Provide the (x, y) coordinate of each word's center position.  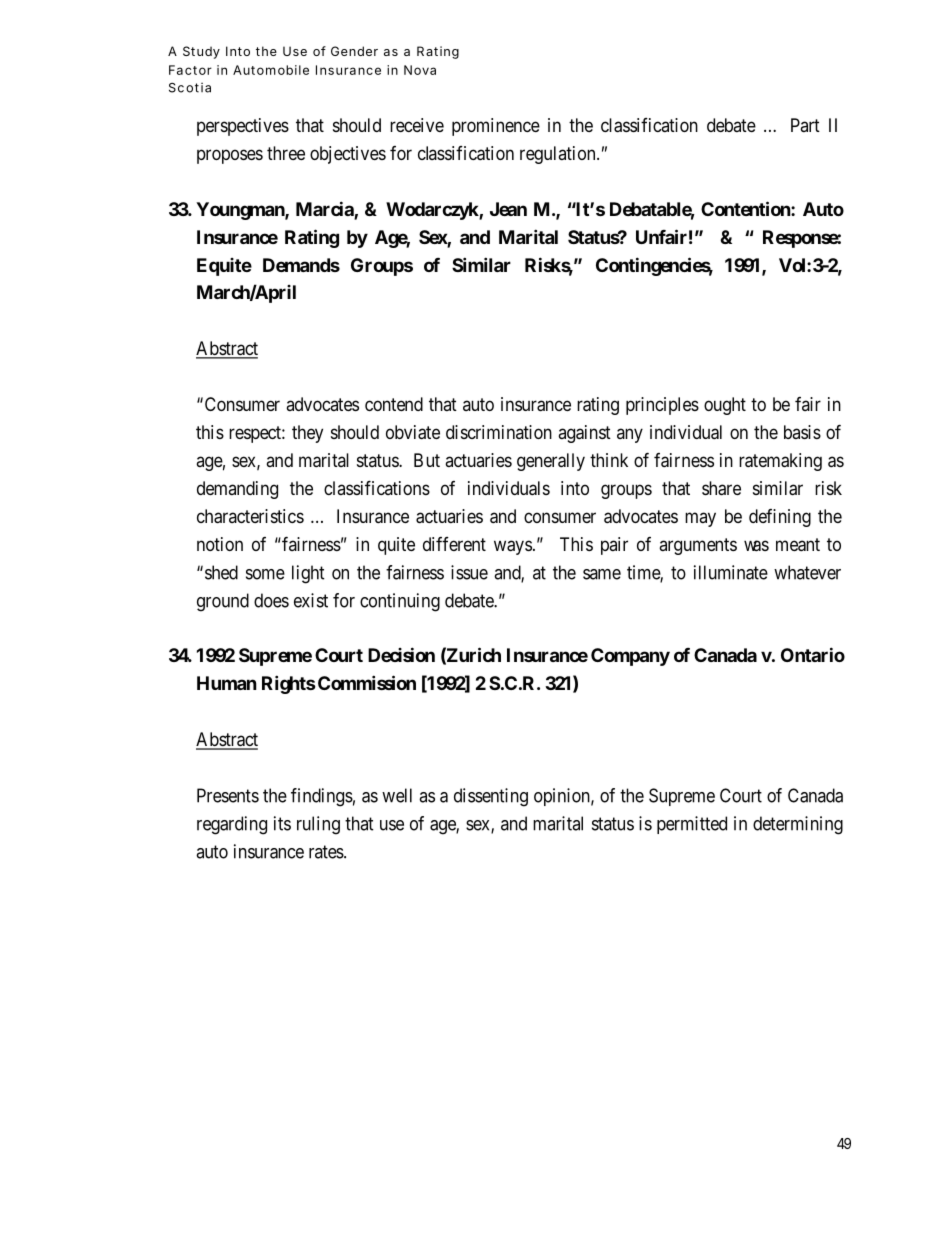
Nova (420, 70)
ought (725, 406)
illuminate (731, 572)
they (307, 434)
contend (394, 404)
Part (805, 125)
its (282, 823)
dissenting (491, 797)
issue (469, 572)
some (265, 574)
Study (201, 52)
